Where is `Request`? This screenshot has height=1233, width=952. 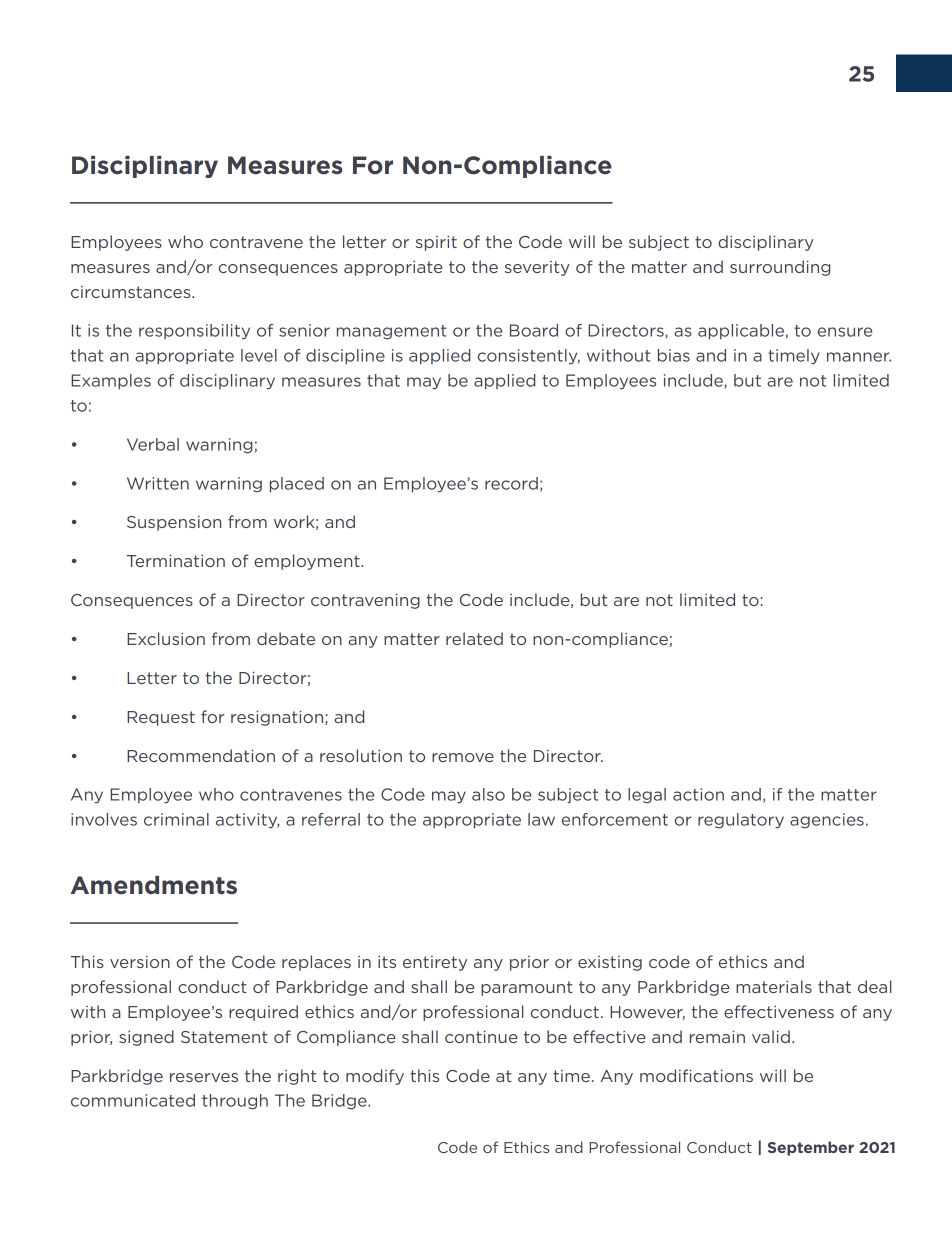 Request is located at coordinates (161, 718).
